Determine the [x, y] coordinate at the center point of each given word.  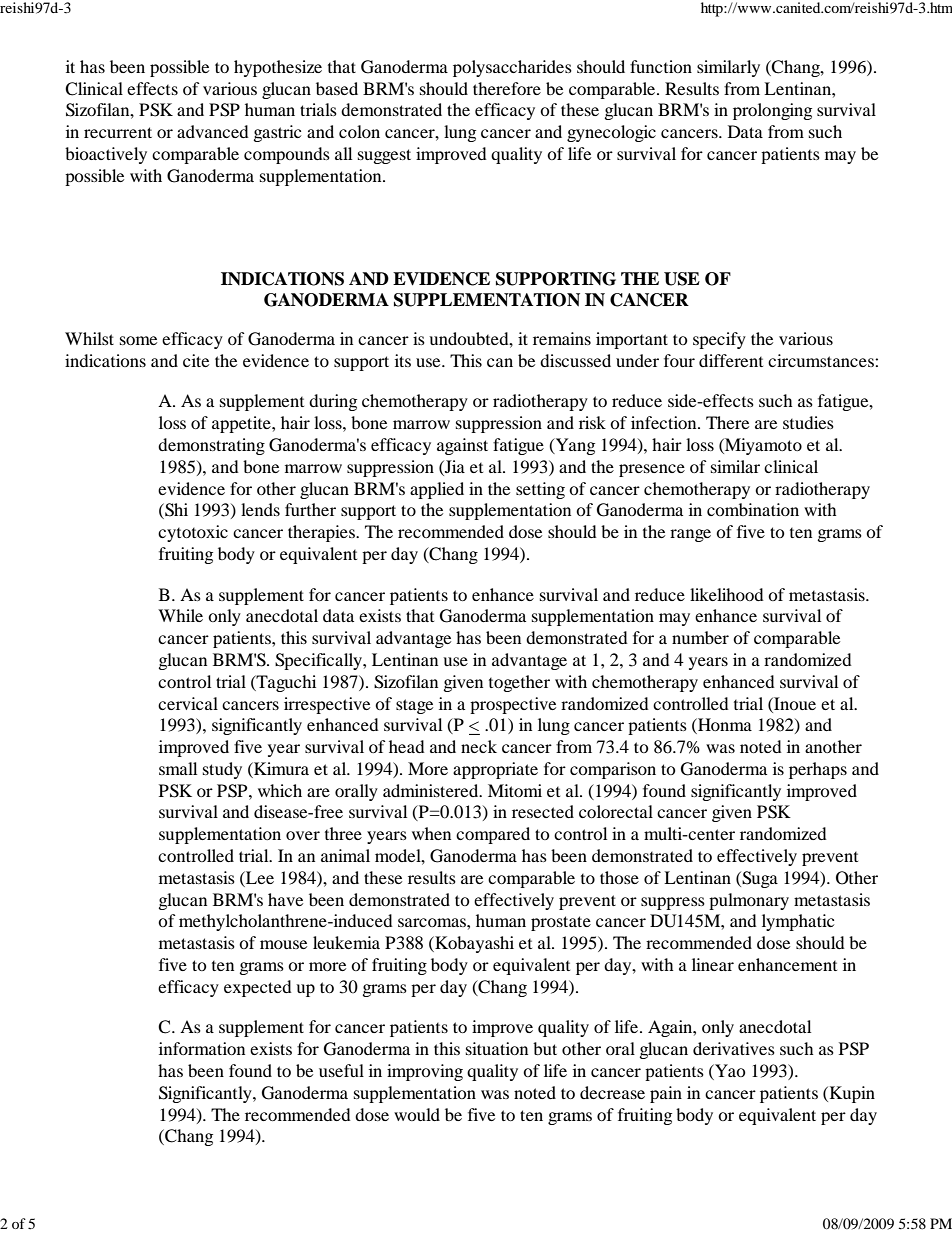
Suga [759, 879]
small [178, 768]
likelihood [727, 594]
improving [425, 1072]
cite [196, 360]
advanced [213, 131]
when [431, 833]
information [202, 1048]
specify [719, 340]
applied [437, 490]
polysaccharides [512, 68]
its [403, 360]
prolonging [772, 111]
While [180, 615]
